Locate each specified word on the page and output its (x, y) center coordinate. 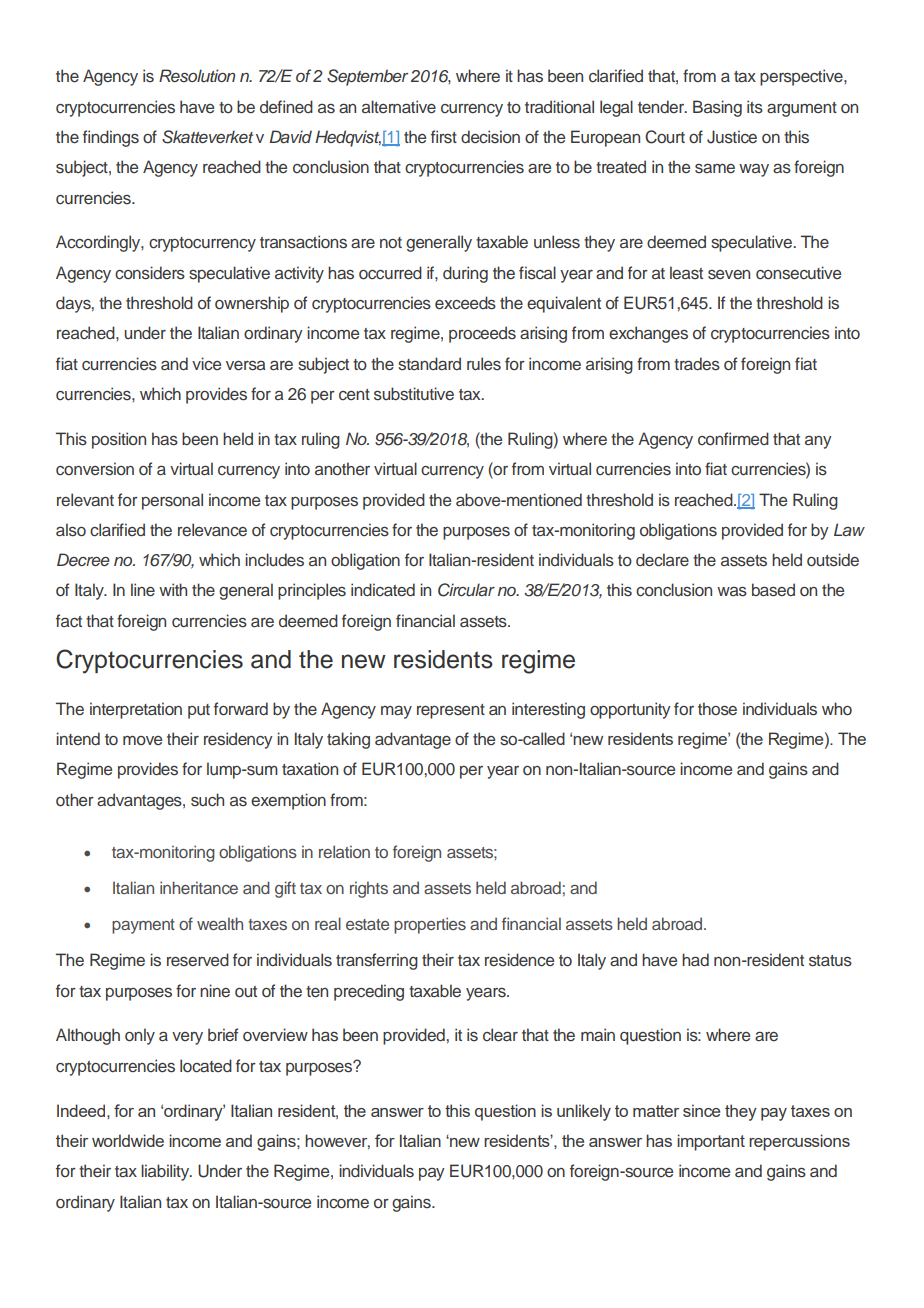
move (142, 740)
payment (143, 926)
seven (729, 274)
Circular (466, 590)
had (695, 959)
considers (150, 273)
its (755, 107)
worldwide (128, 1140)
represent (451, 711)
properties (430, 925)
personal (172, 501)
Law (849, 529)
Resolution (197, 76)
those (717, 709)
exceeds (465, 303)
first (444, 136)
